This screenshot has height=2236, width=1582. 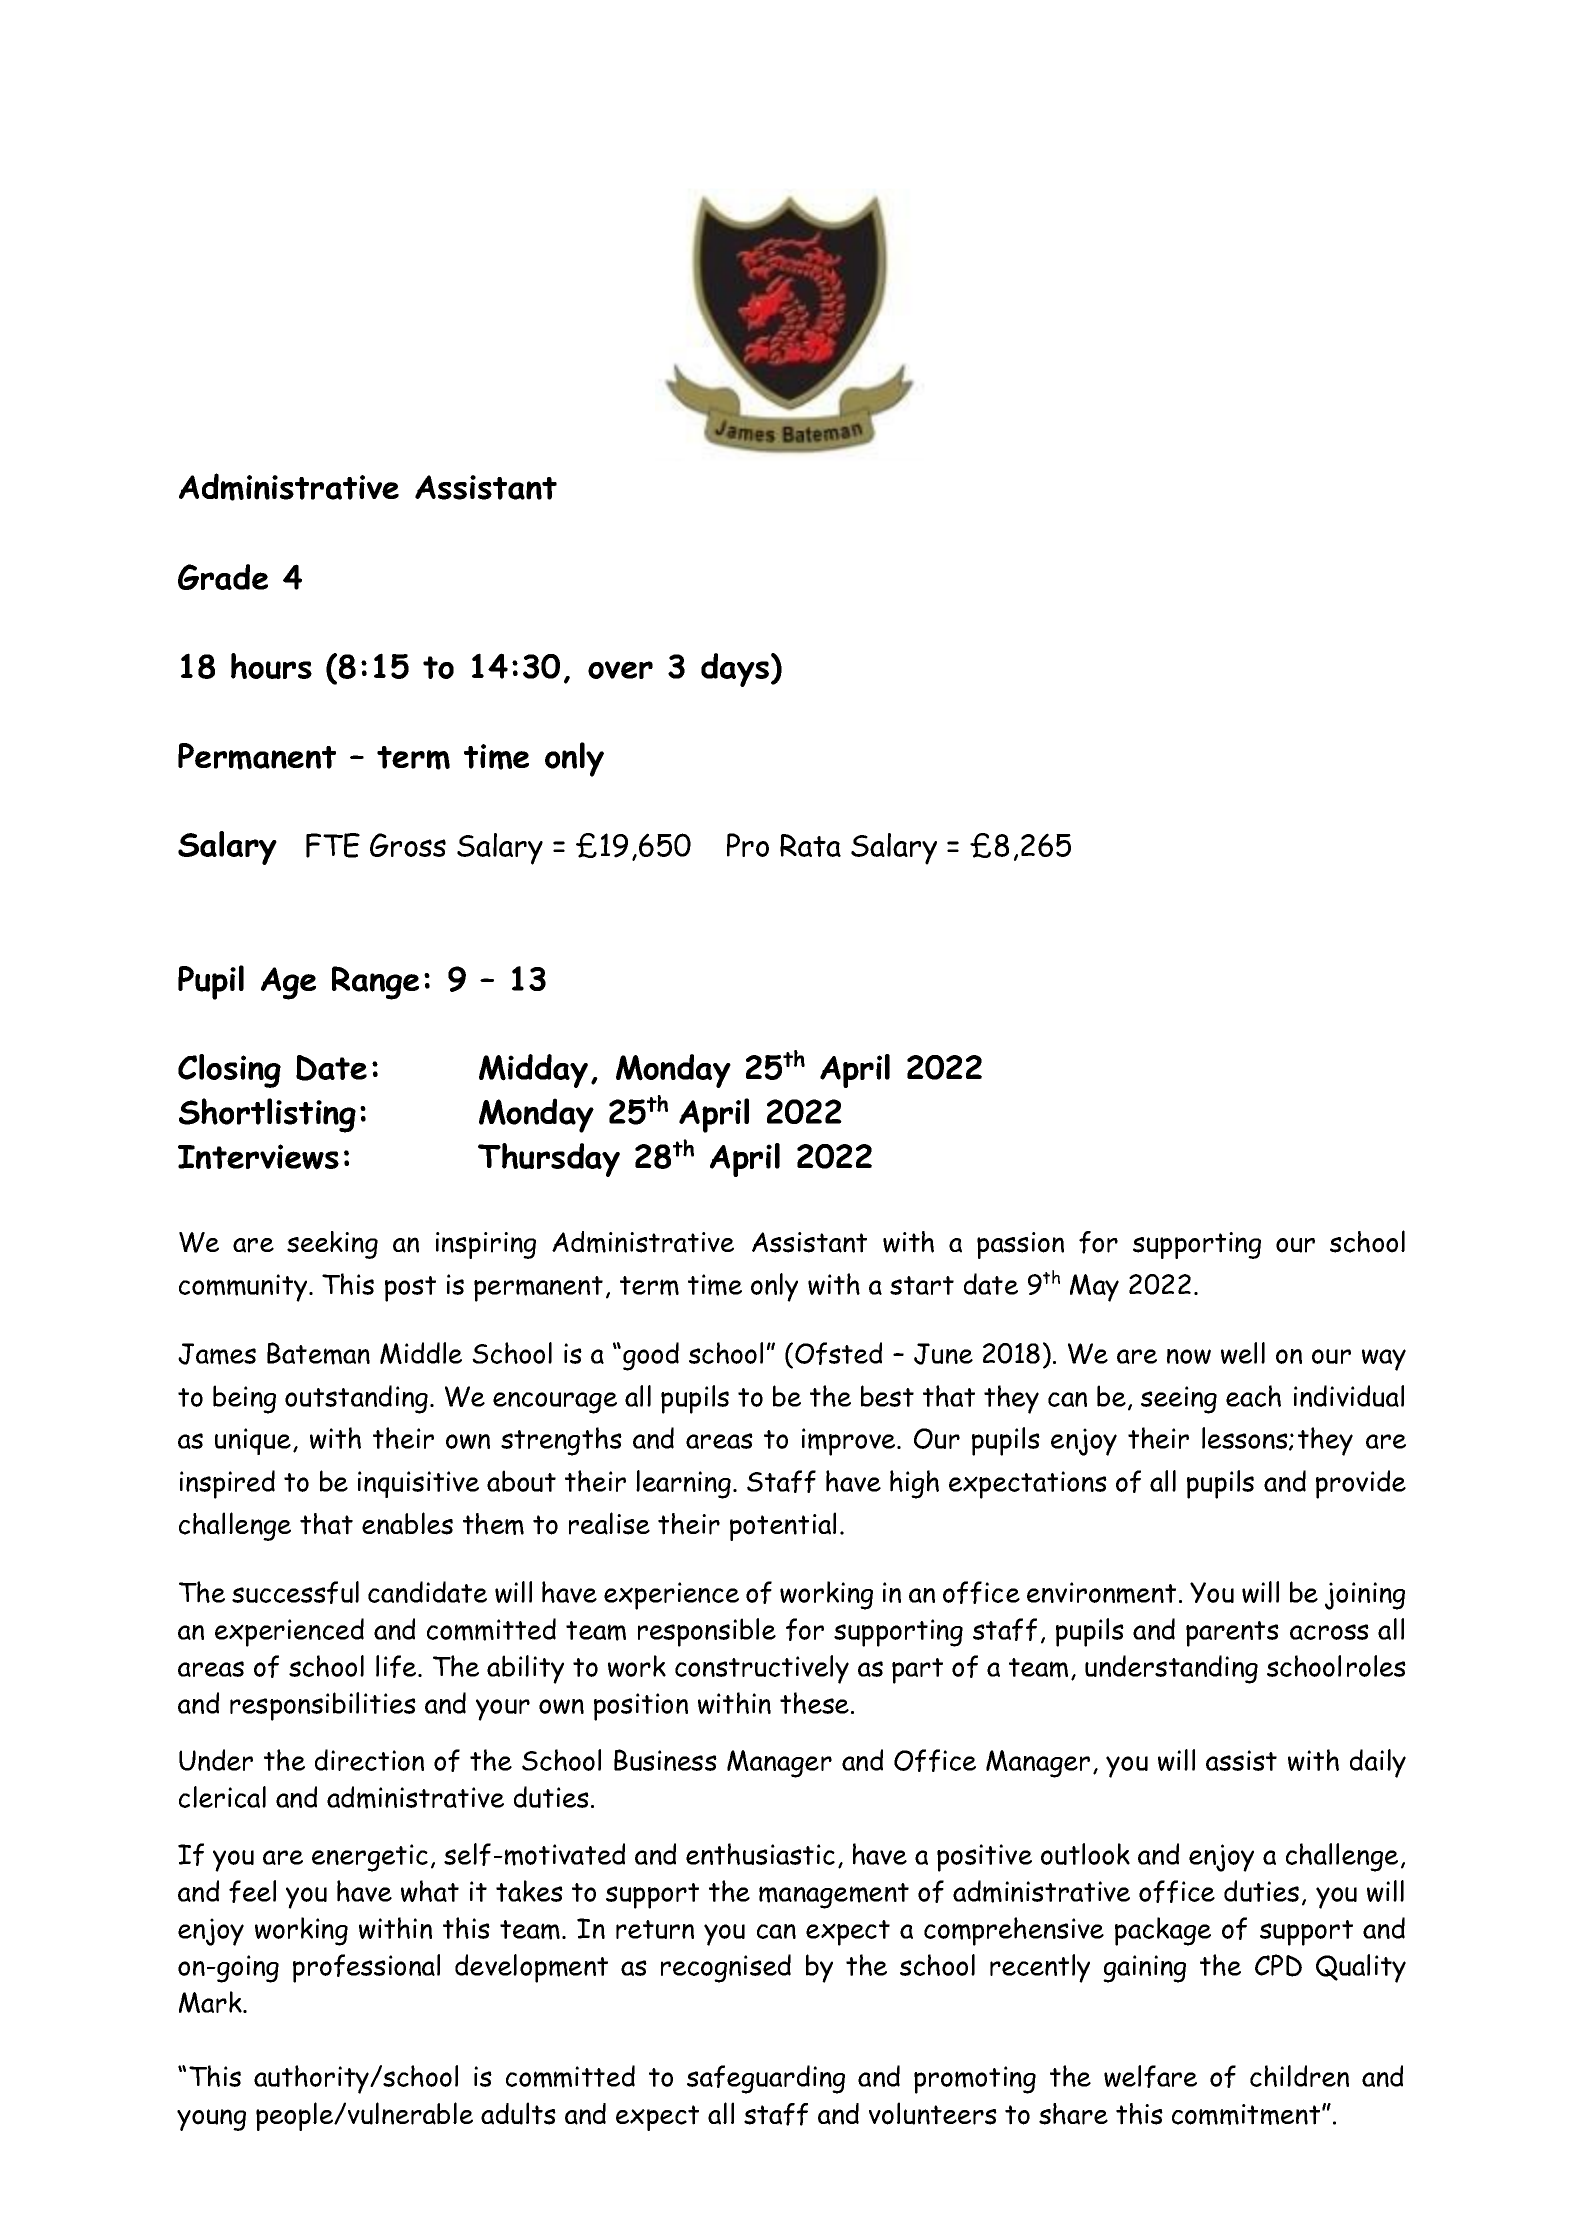 I want to click on Ofsted, so click(x=838, y=1353).
